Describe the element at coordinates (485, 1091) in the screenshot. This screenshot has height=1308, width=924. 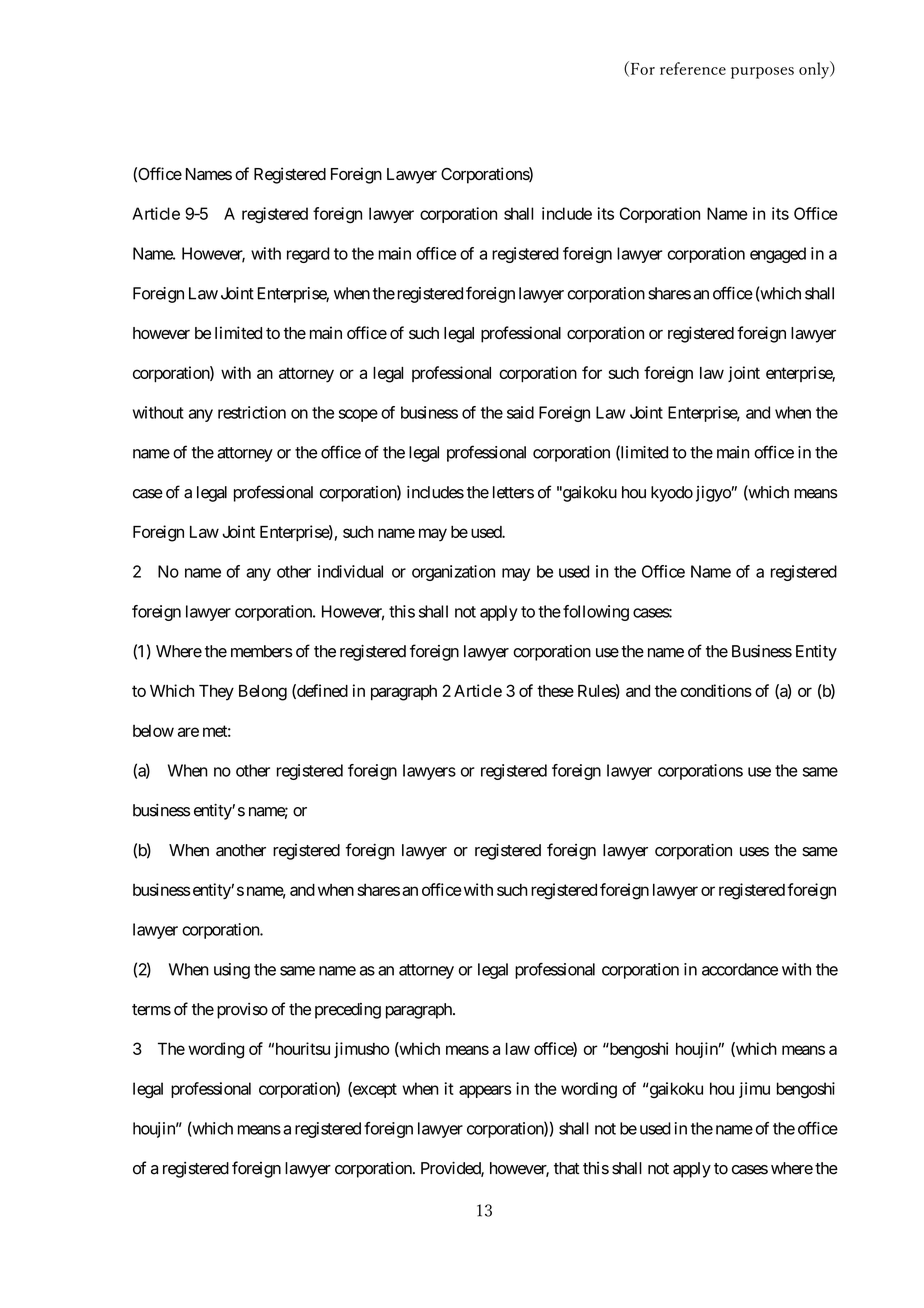
I see `appears` at that location.
